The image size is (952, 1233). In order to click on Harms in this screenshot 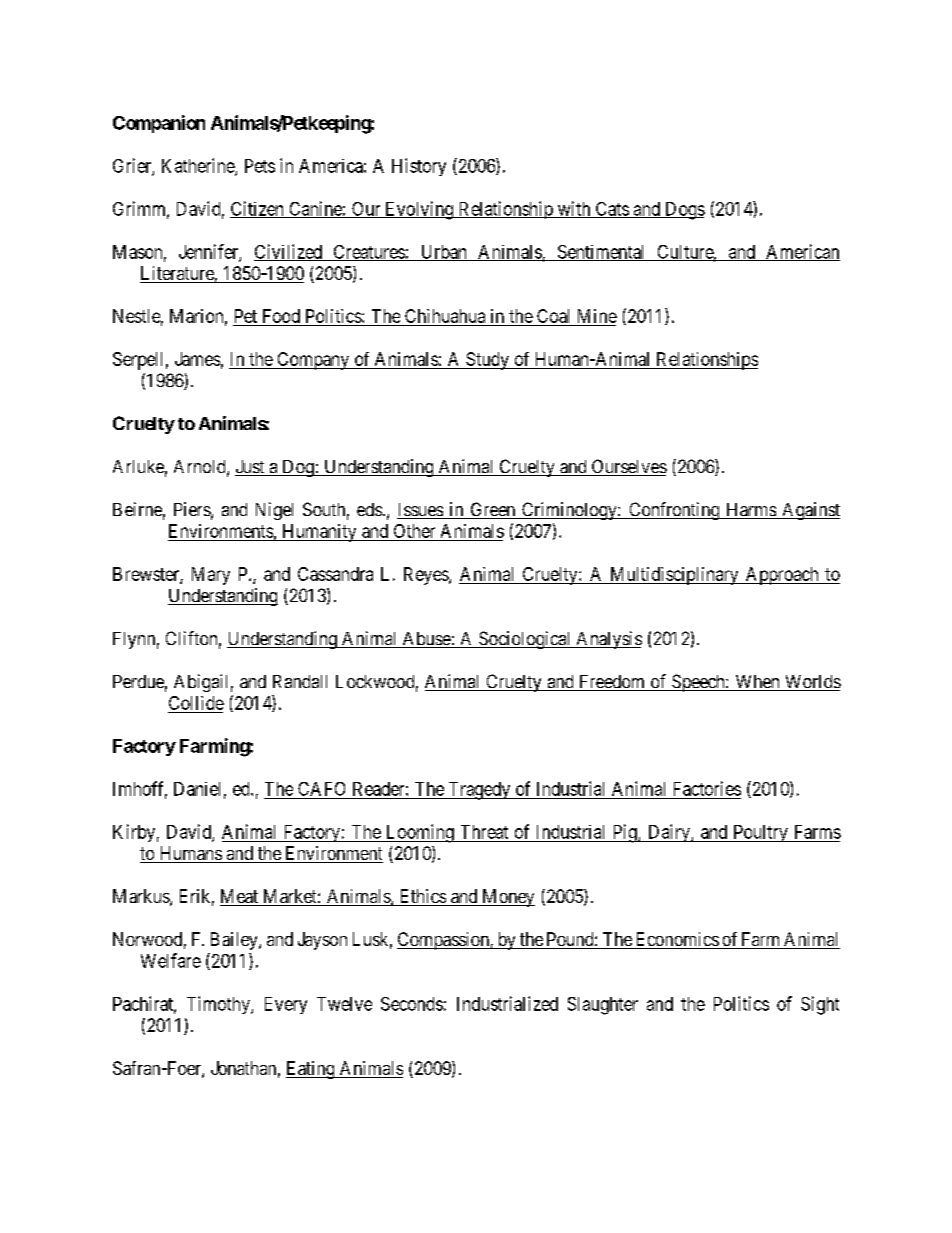, I will do `click(750, 511)`.
